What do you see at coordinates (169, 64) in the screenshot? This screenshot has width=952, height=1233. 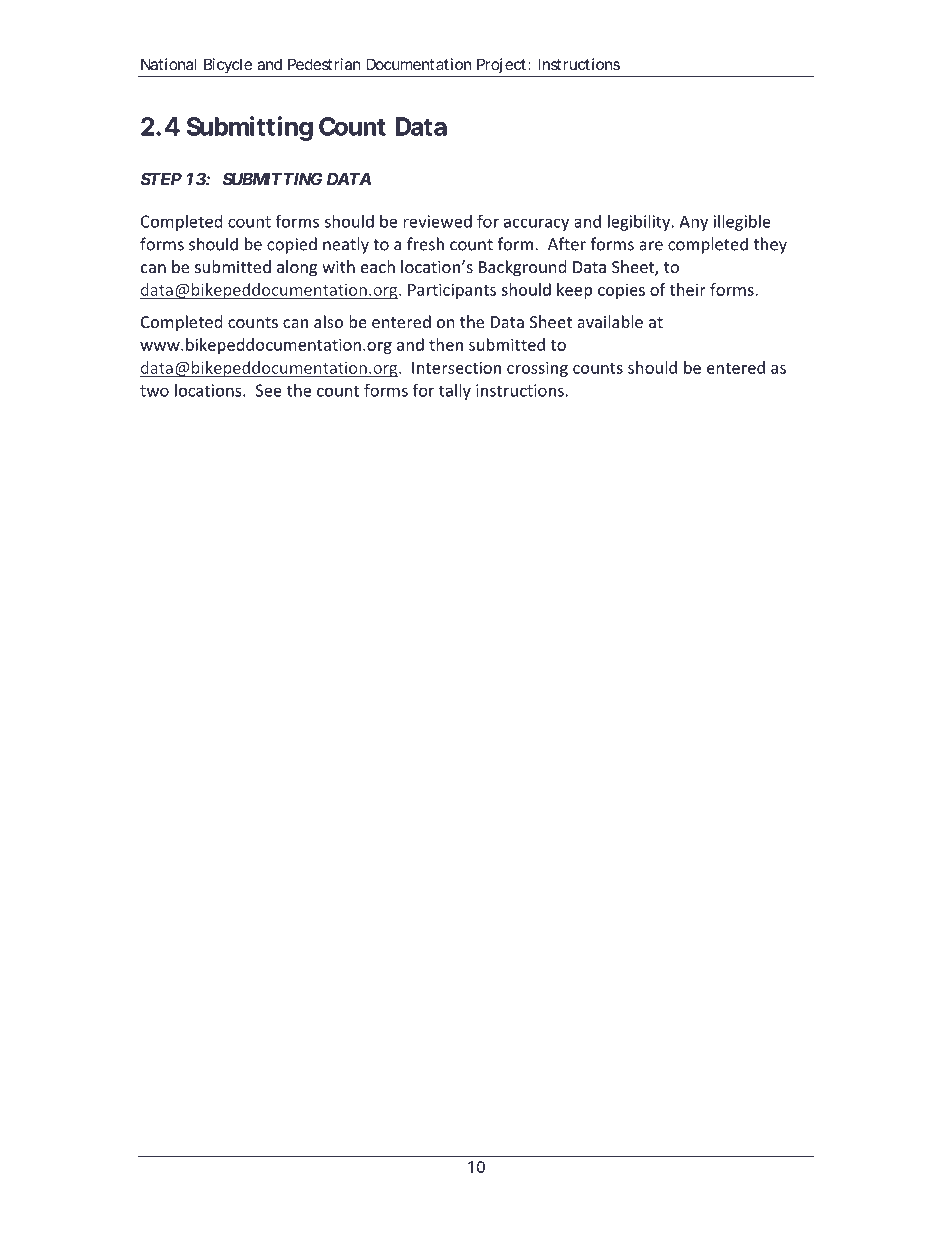 I see `National` at bounding box center [169, 64].
